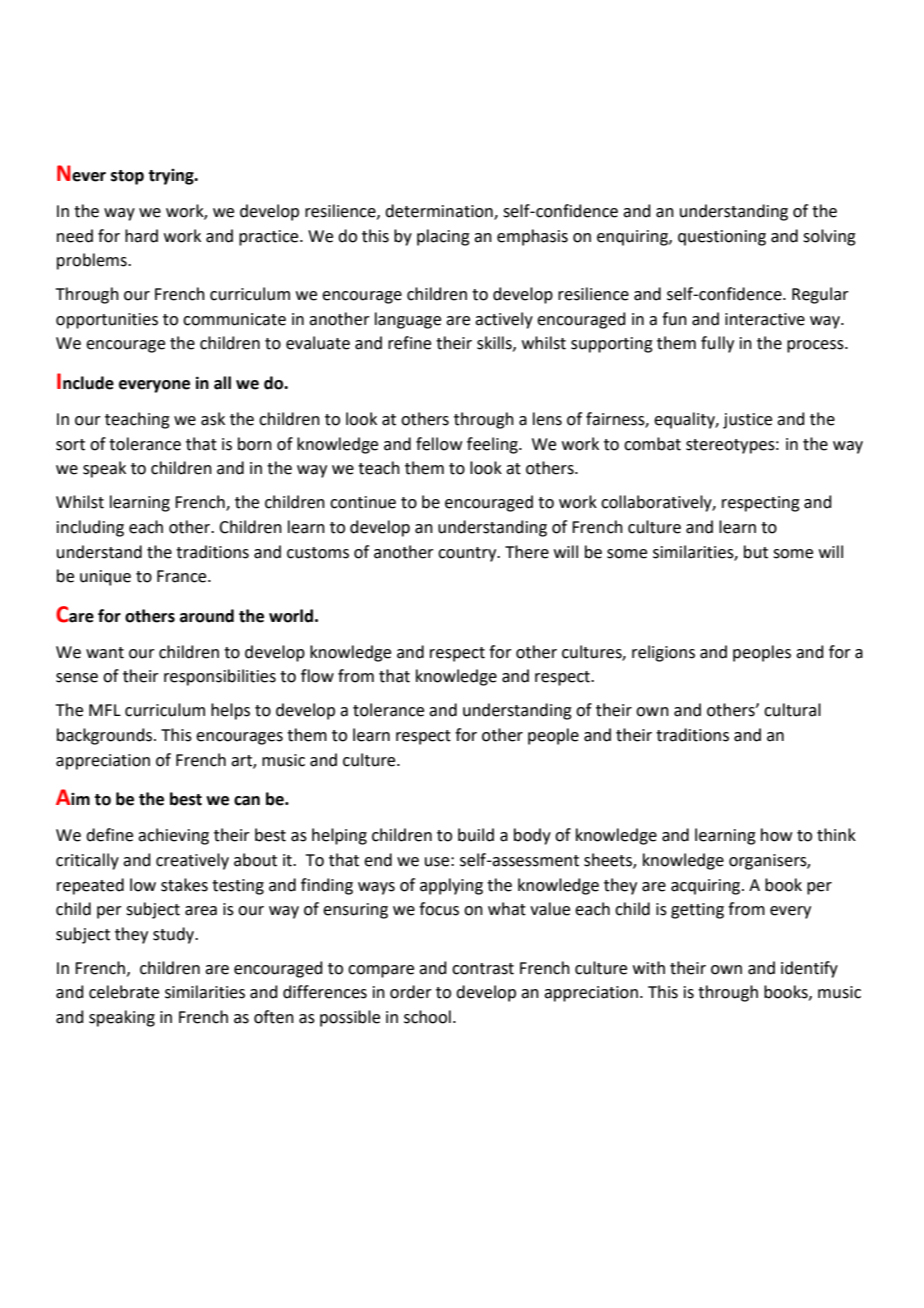  Describe the element at coordinates (468, 554) in the screenshot. I see `country` at that location.
